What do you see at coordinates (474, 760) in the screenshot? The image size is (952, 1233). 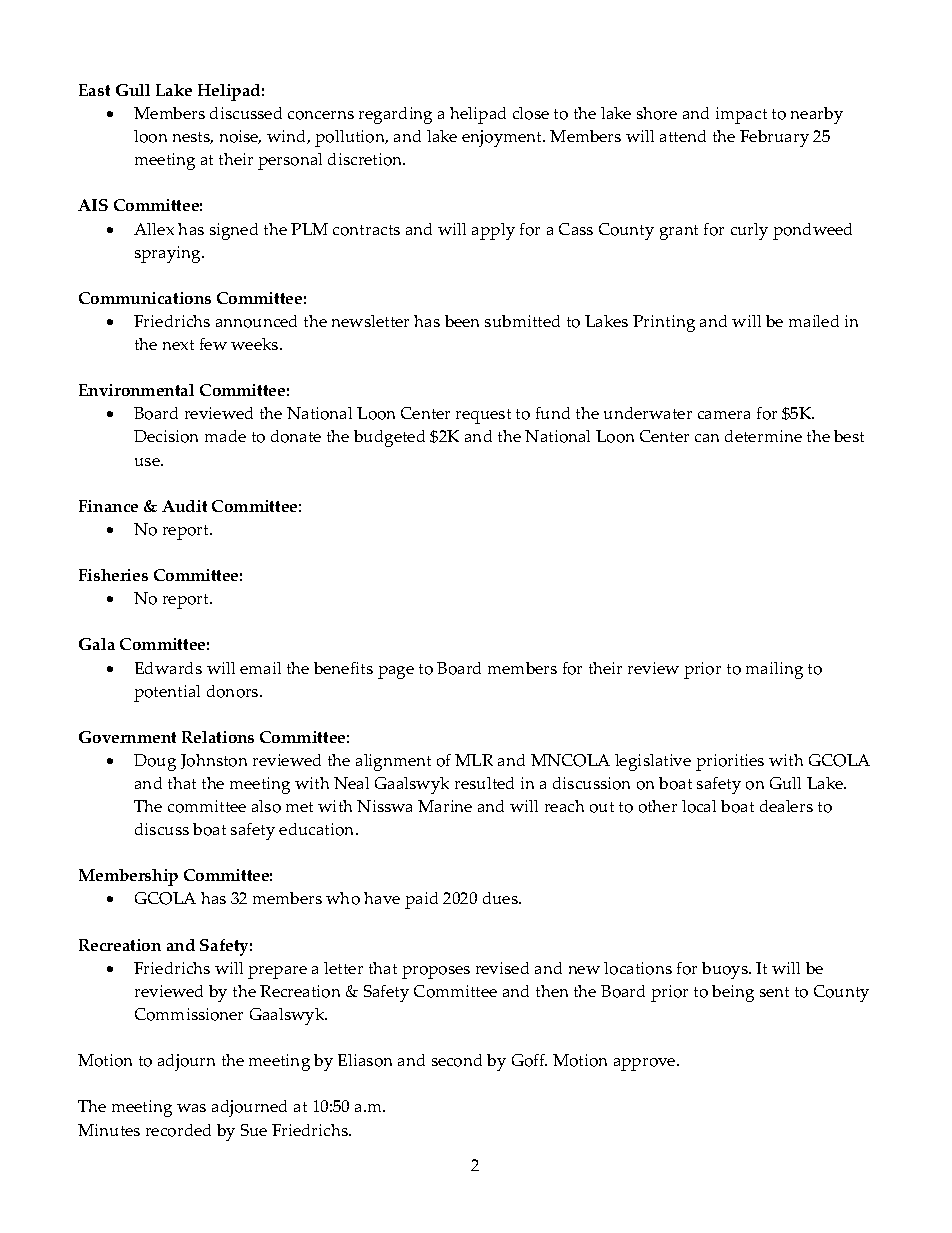 I see `MLR` at bounding box center [474, 760].
